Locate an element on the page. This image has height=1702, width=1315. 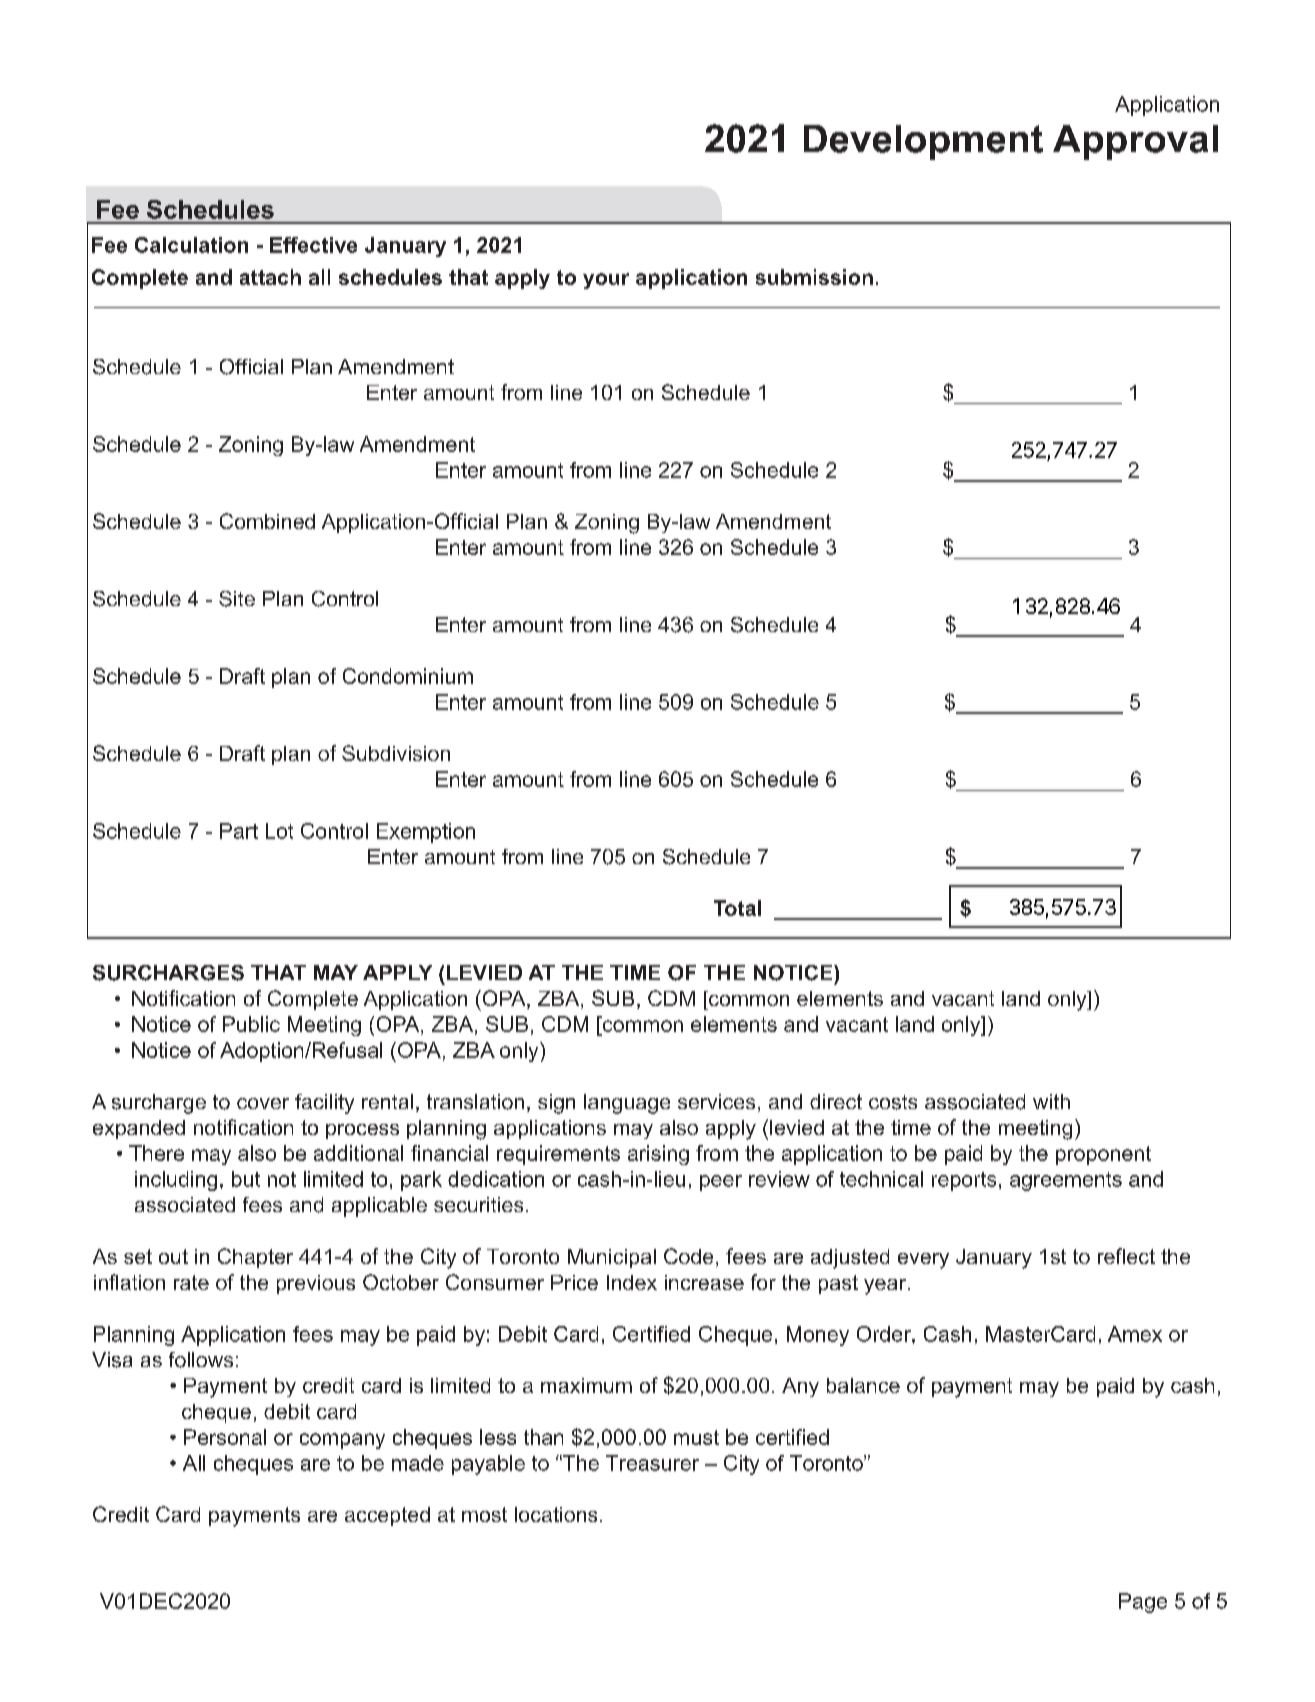
Site is located at coordinates (237, 599).
